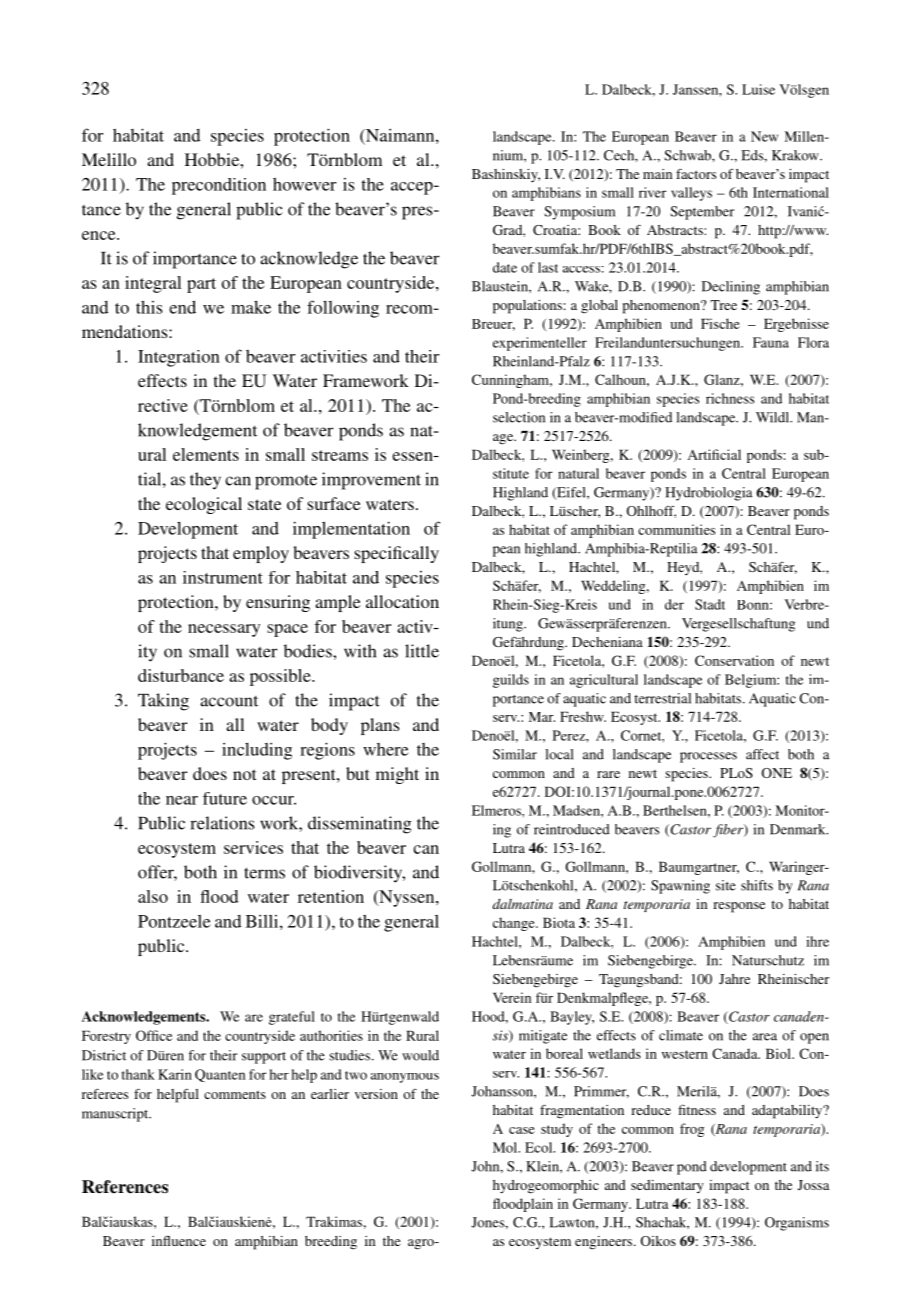 The height and width of the screenshot is (1316, 909). I want to click on guilds, so click(511, 681).
